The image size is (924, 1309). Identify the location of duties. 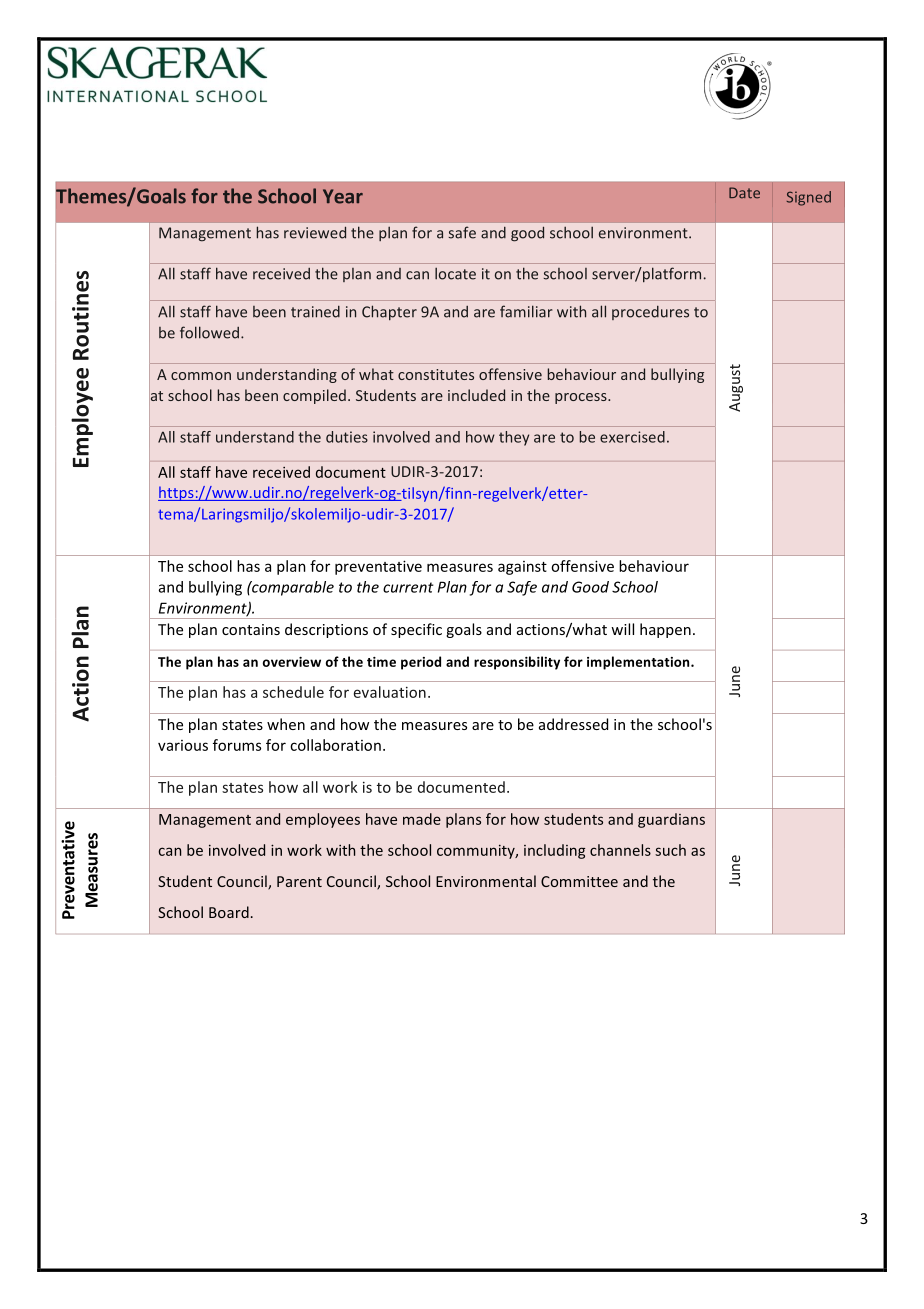
(347, 437).
